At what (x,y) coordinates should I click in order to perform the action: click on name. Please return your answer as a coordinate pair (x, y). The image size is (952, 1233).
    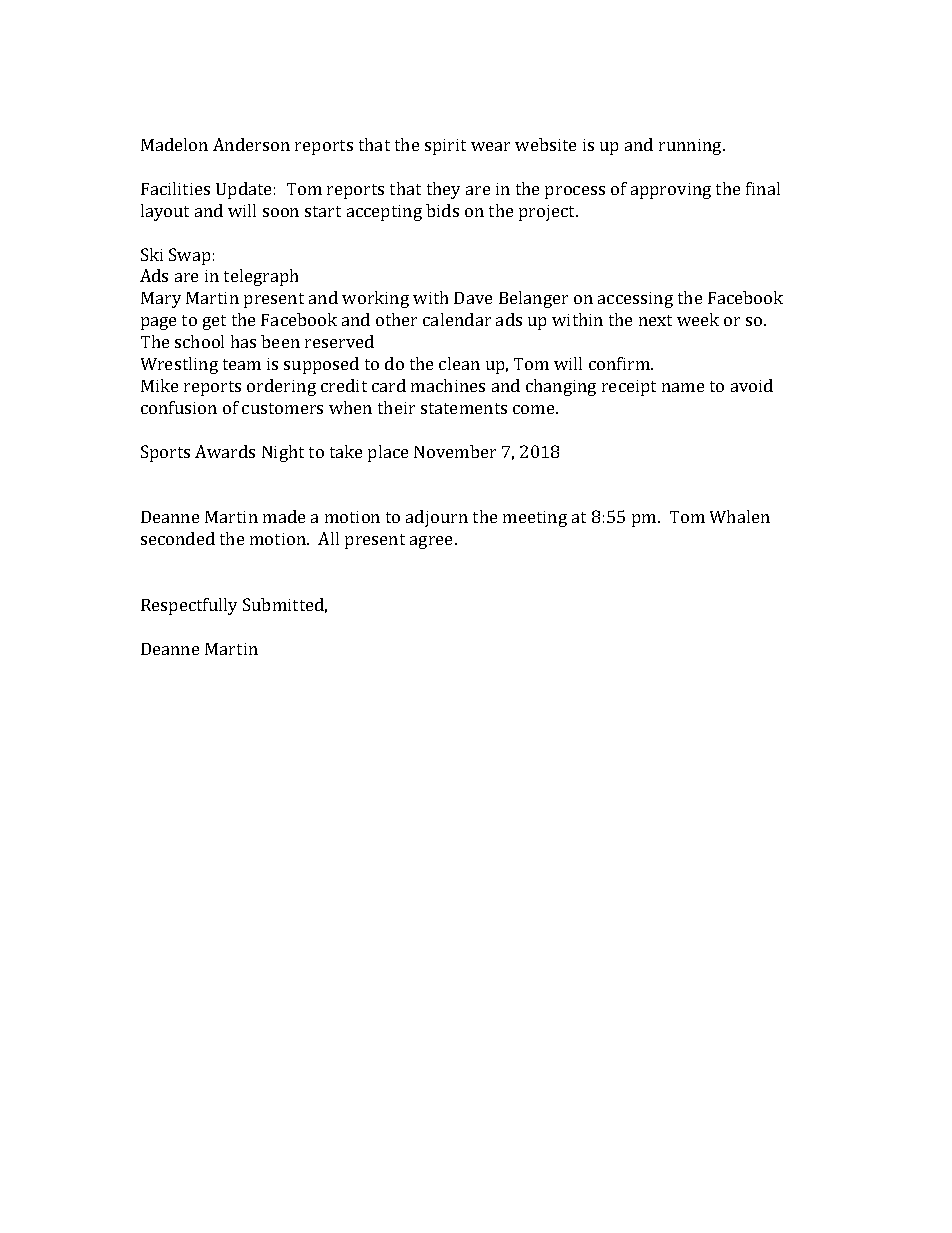
    Looking at the image, I should click on (683, 387).
